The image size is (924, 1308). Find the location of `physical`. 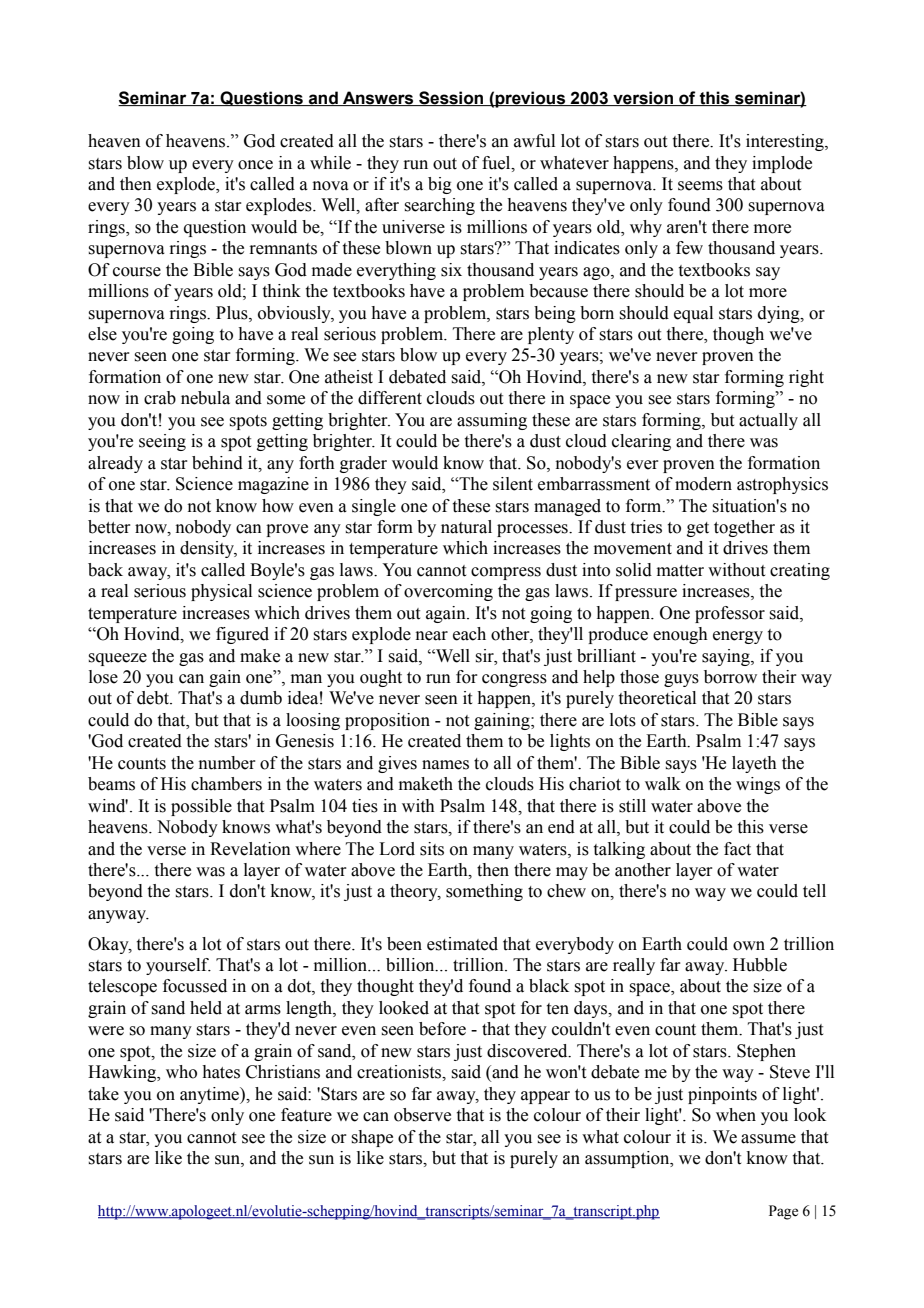

physical is located at coordinates (221, 592).
